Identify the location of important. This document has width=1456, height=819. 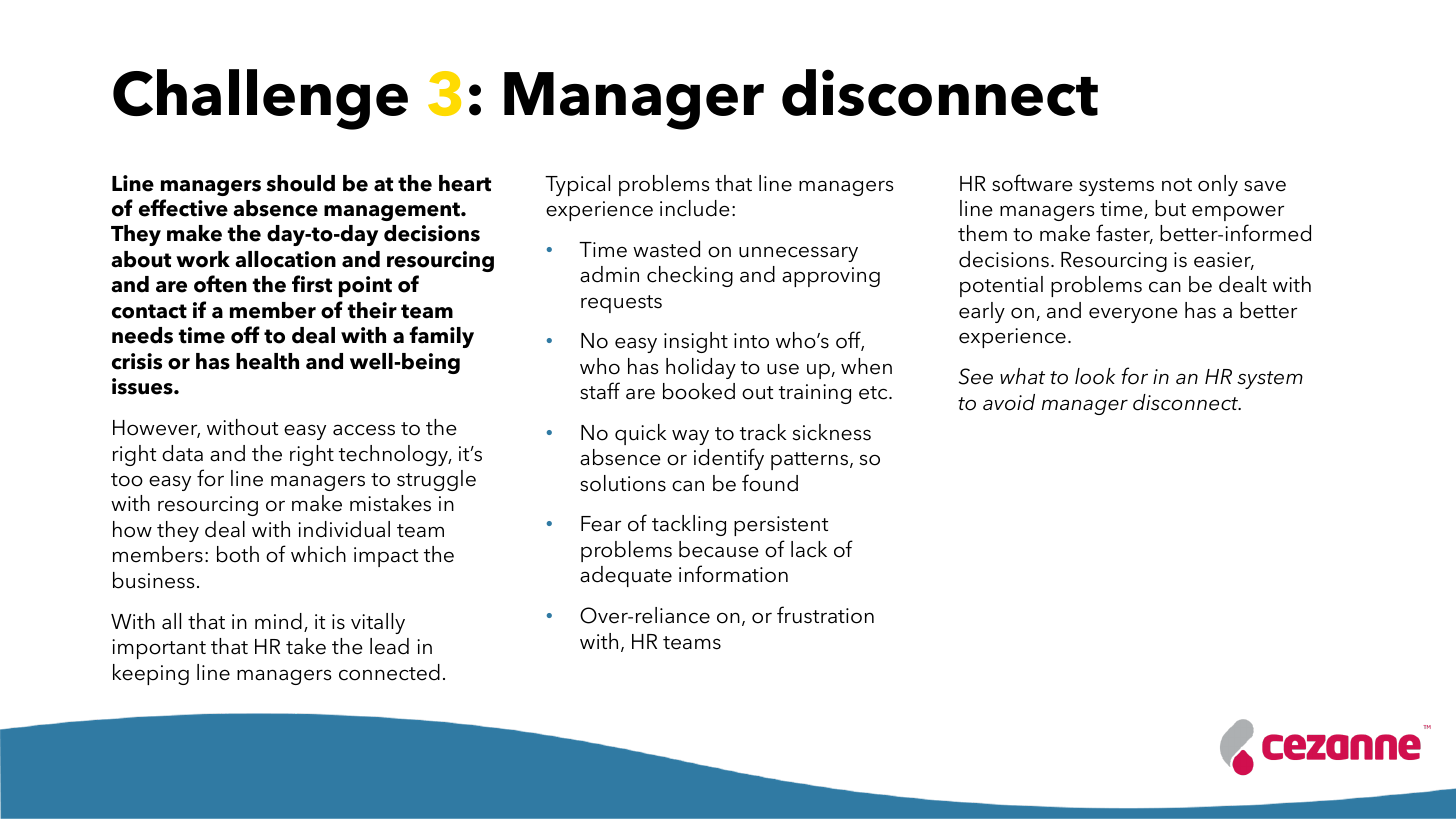
(159, 649).
